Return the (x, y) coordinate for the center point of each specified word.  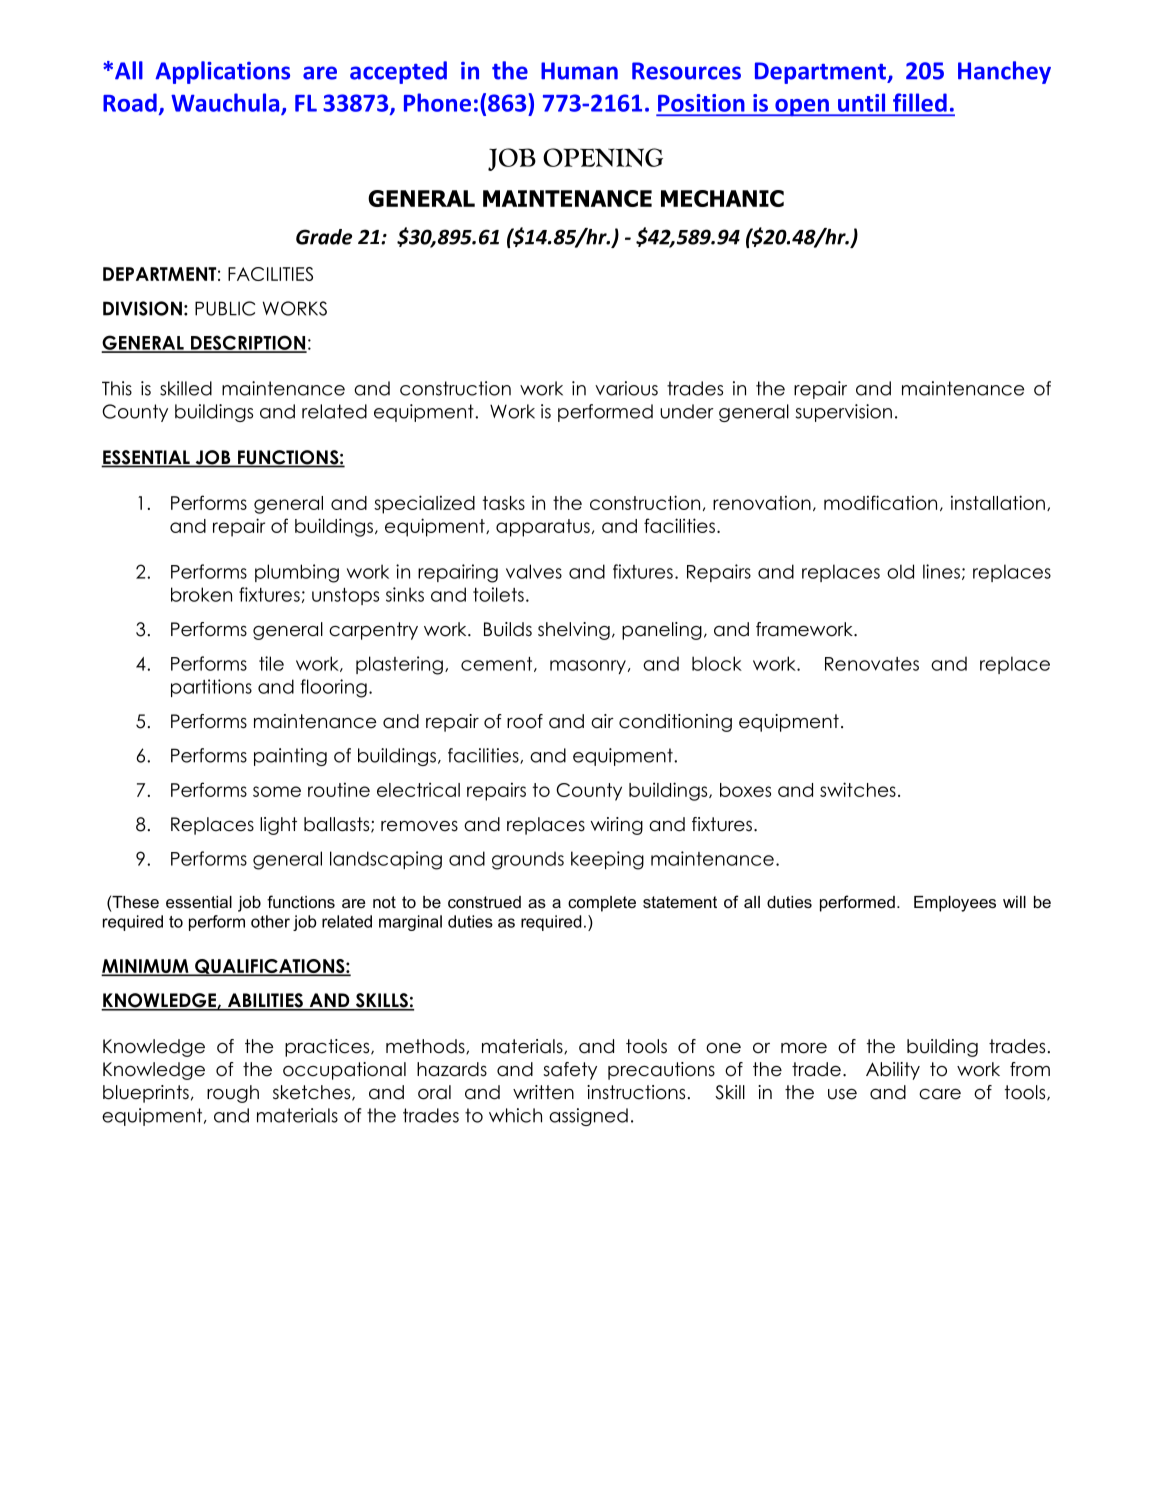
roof (525, 721)
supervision (844, 413)
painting (290, 757)
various (626, 388)
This (117, 388)
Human (579, 71)
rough (233, 1094)
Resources (686, 71)
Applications (222, 72)
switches (858, 789)
